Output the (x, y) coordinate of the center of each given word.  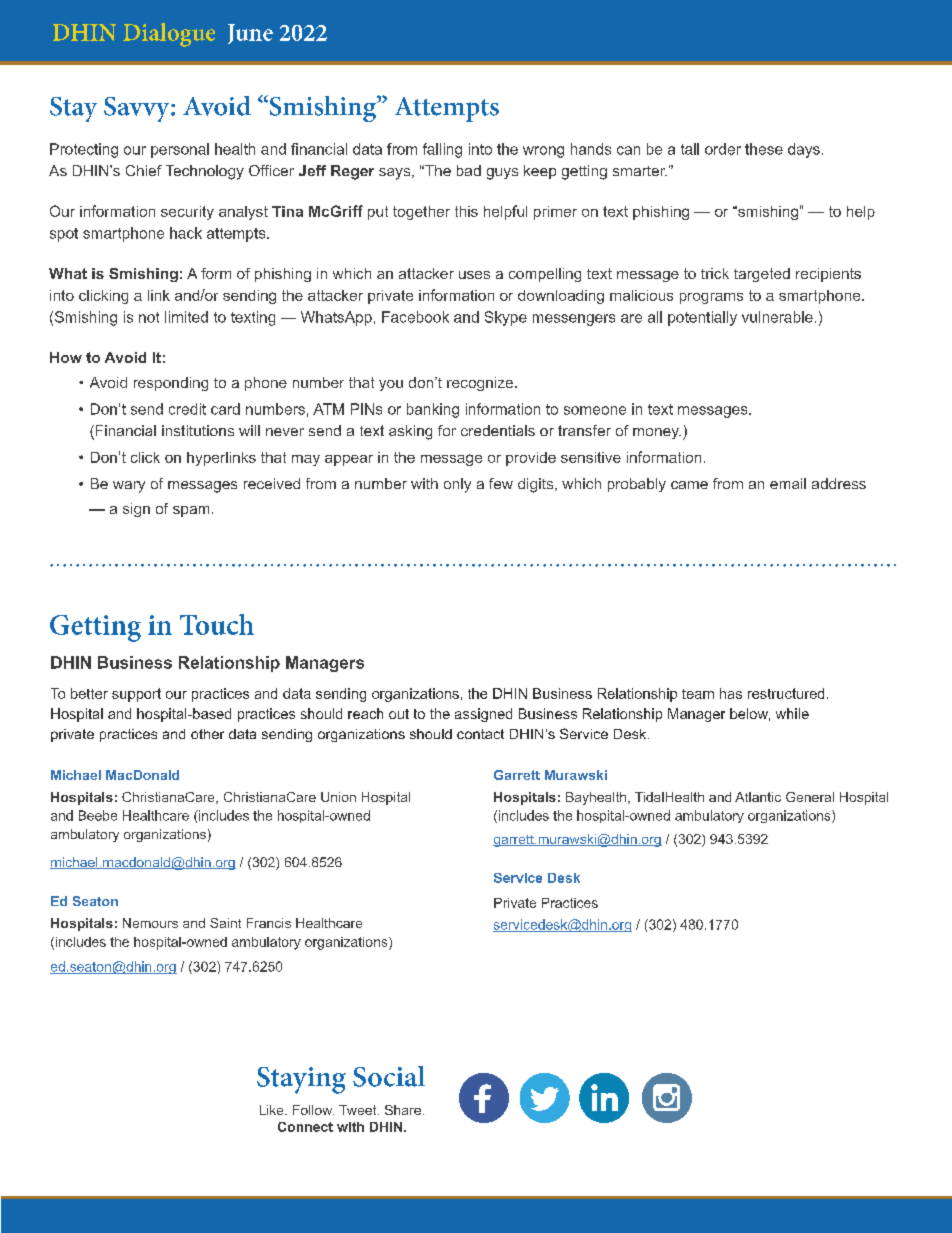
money (657, 433)
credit (187, 409)
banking (433, 410)
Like (273, 1110)
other (207, 734)
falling (442, 150)
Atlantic (758, 797)
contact (480, 734)
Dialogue (169, 35)
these (764, 149)
